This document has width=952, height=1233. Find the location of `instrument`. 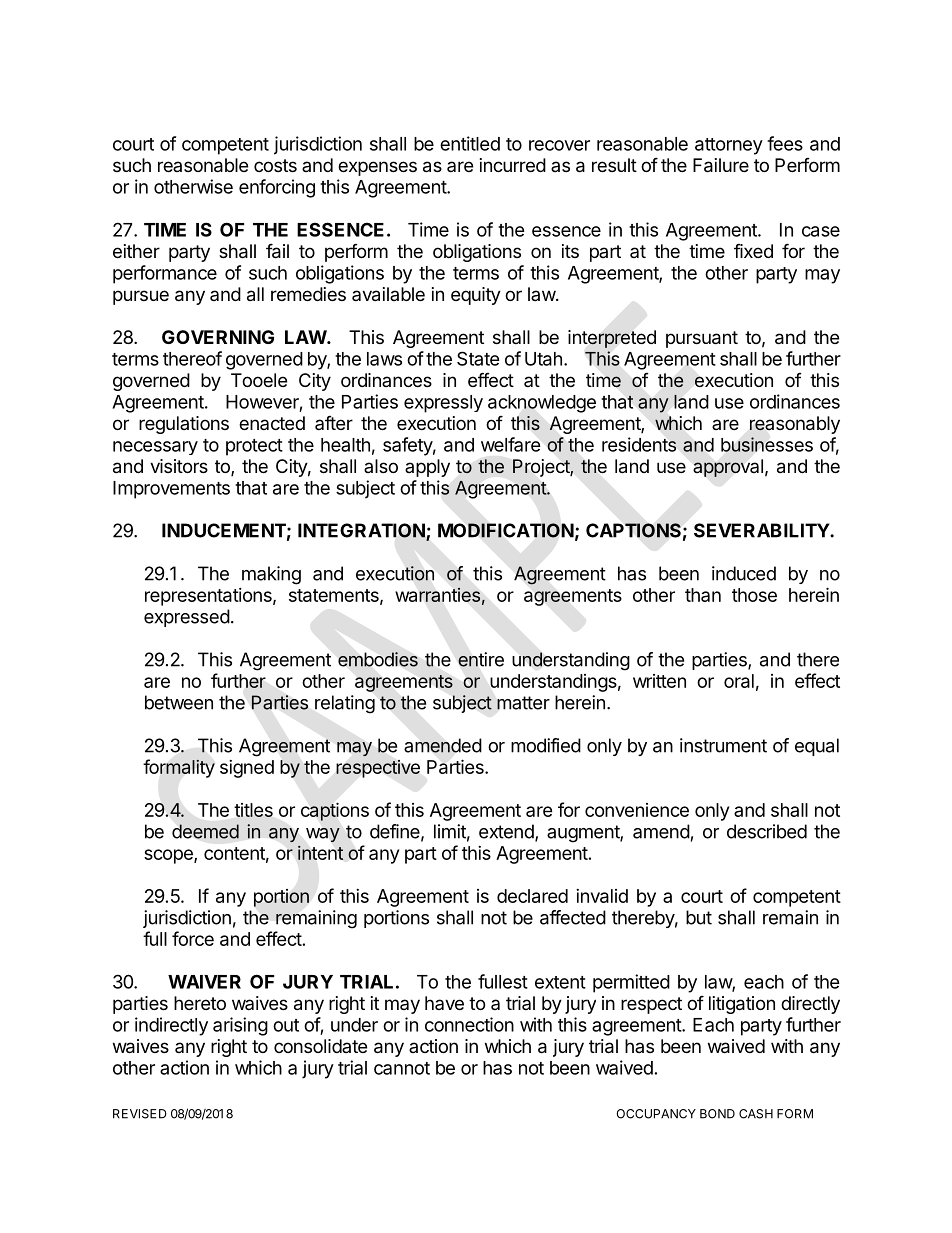

instrument is located at coordinates (723, 745).
